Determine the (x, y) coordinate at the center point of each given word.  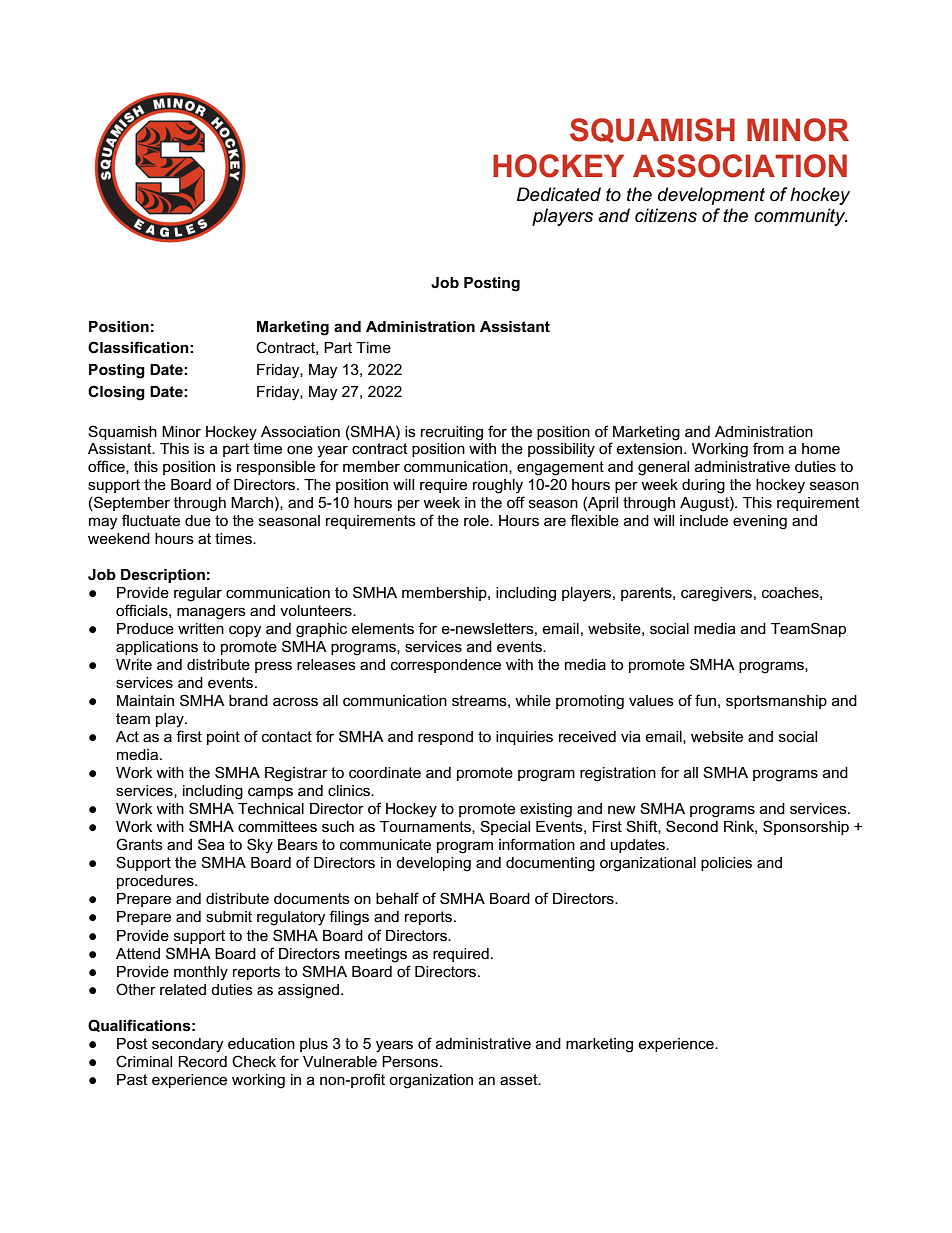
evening (760, 522)
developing (433, 864)
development (711, 196)
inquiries (524, 738)
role (477, 520)
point (223, 738)
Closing (116, 393)
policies (726, 864)
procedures (156, 882)
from (768, 448)
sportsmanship (776, 702)
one (300, 449)
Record (202, 1061)
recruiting (452, 433)
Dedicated (558, 194)
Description (163, 576)
